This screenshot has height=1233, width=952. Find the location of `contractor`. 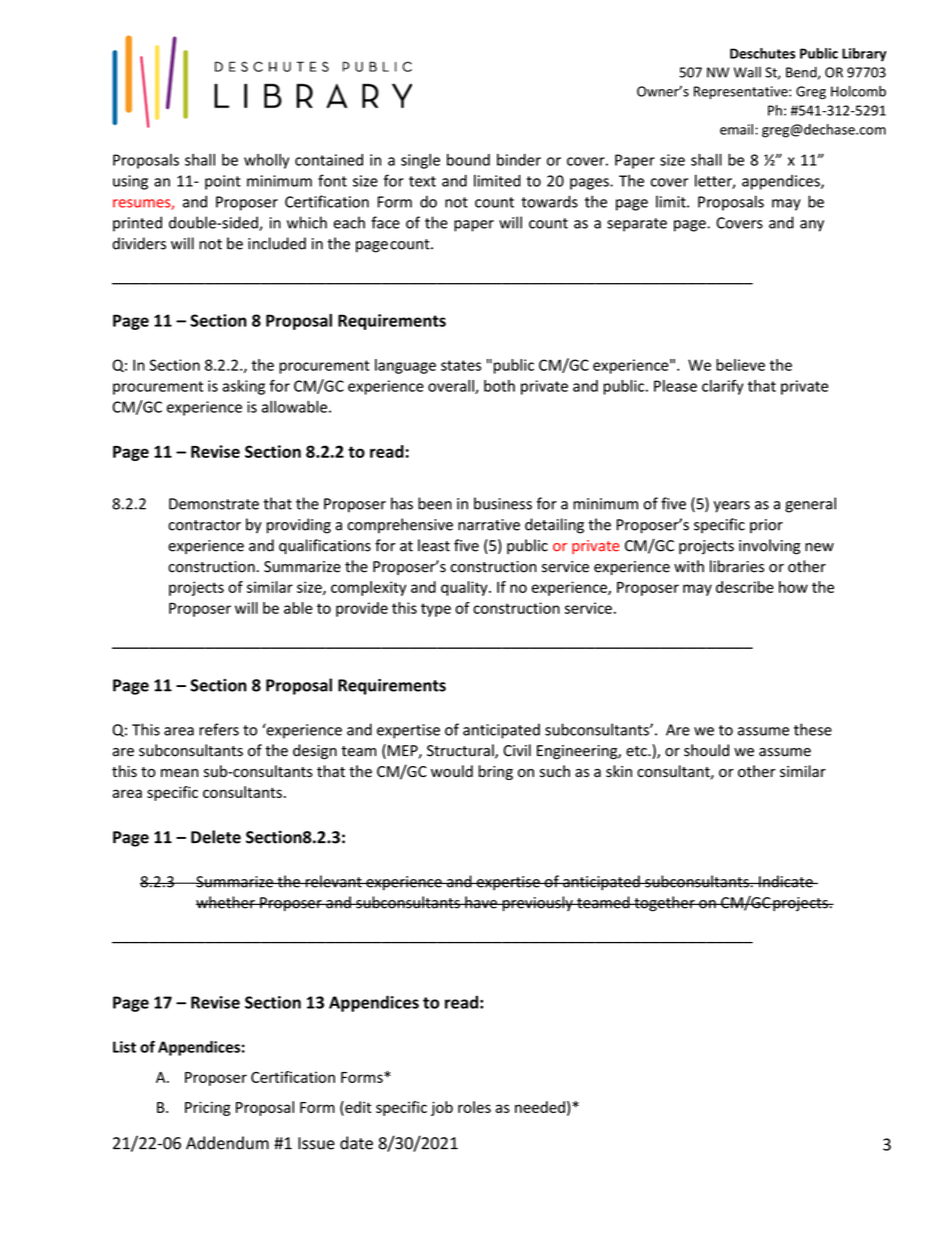

contractor is located at coordinates (204, 525).
